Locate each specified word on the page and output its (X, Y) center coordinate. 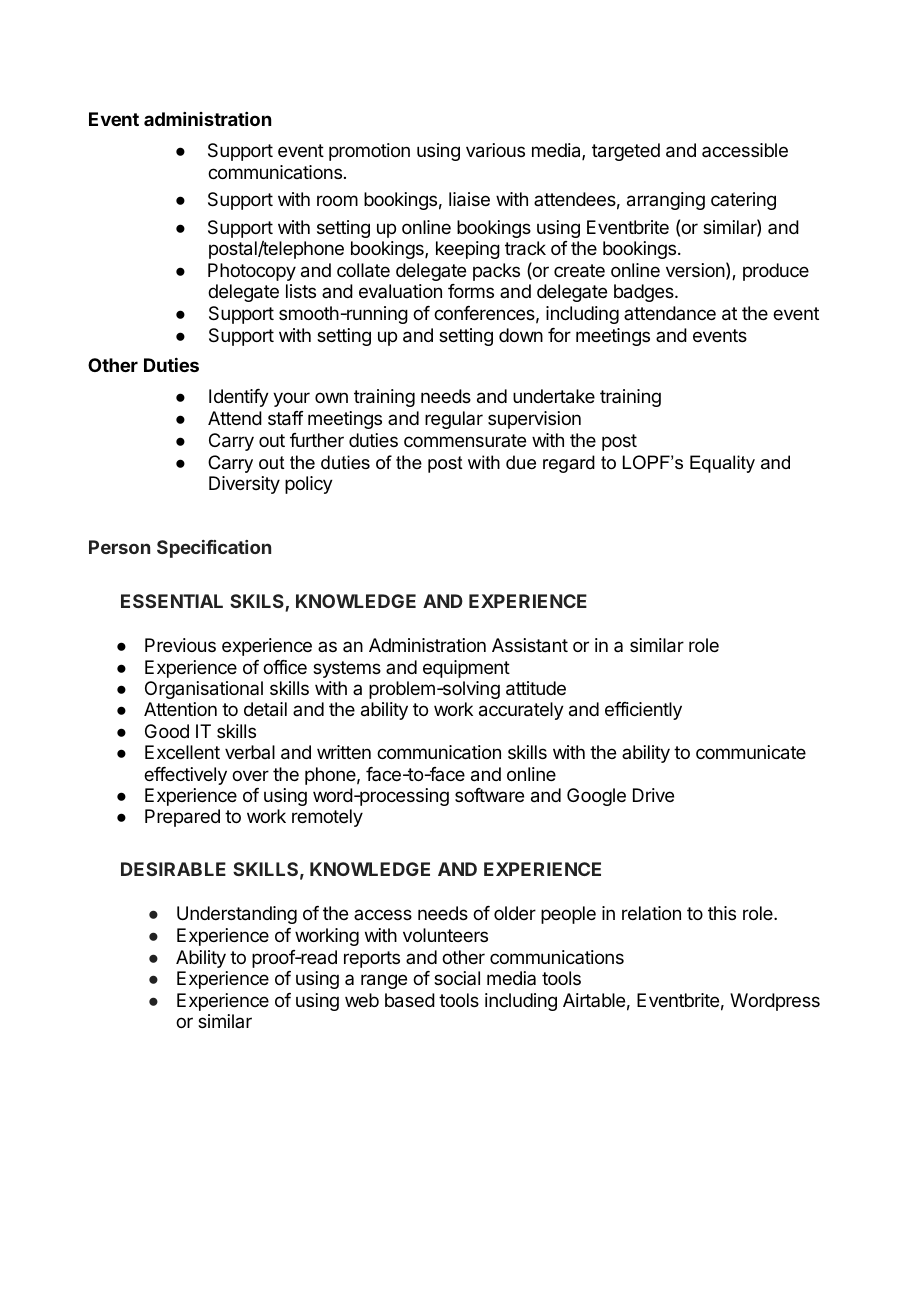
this (722, 913)
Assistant (530, 645)
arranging (666, 201)
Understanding (237, 915)
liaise (469, 199)
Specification (214, 549)
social (457, 978)
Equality (722, 464)
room (337, 200)
